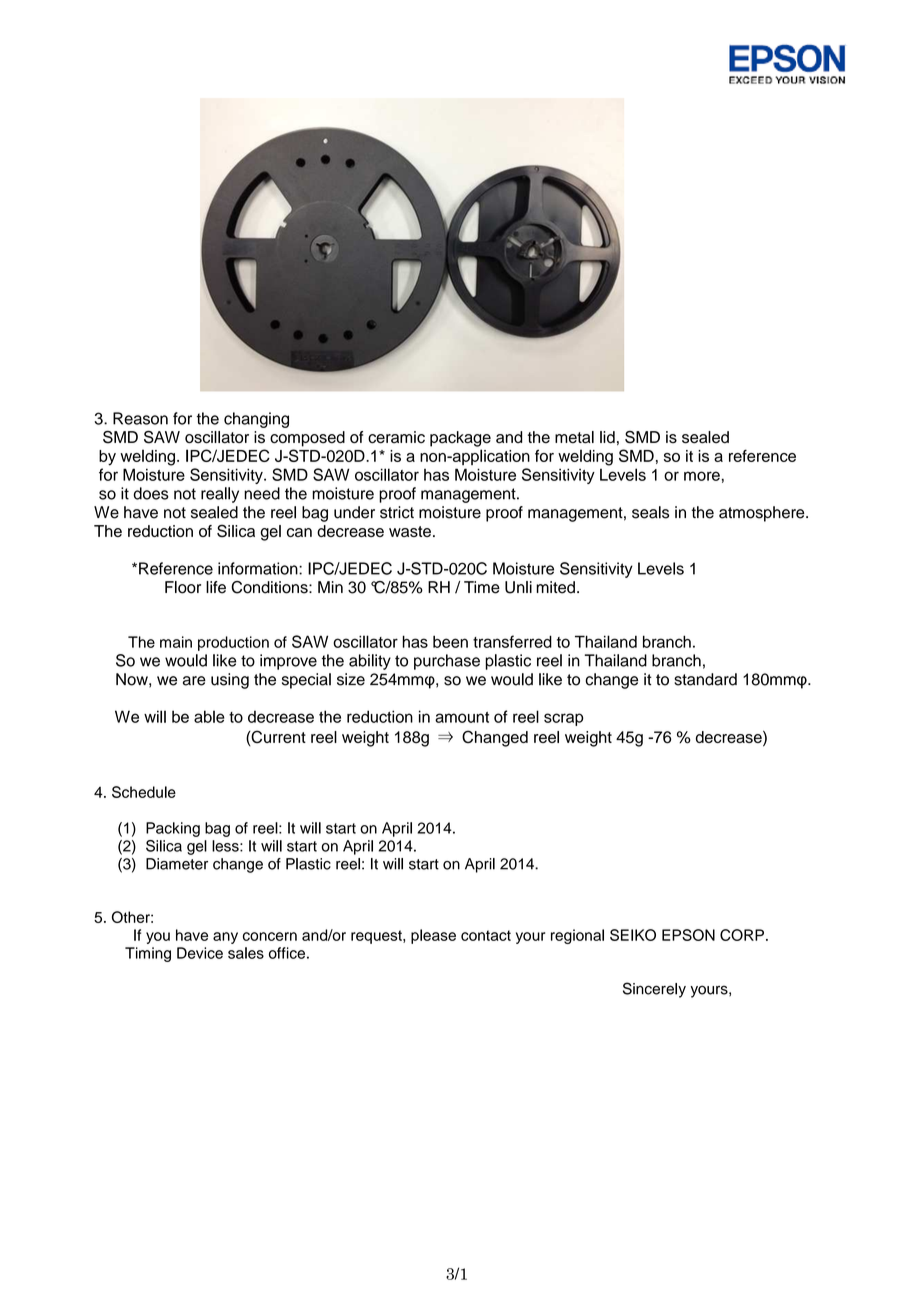  What do you see at coordinates (688, 935) in the screenshot?
I see `EPSON` at bounding box center [688, 935].
